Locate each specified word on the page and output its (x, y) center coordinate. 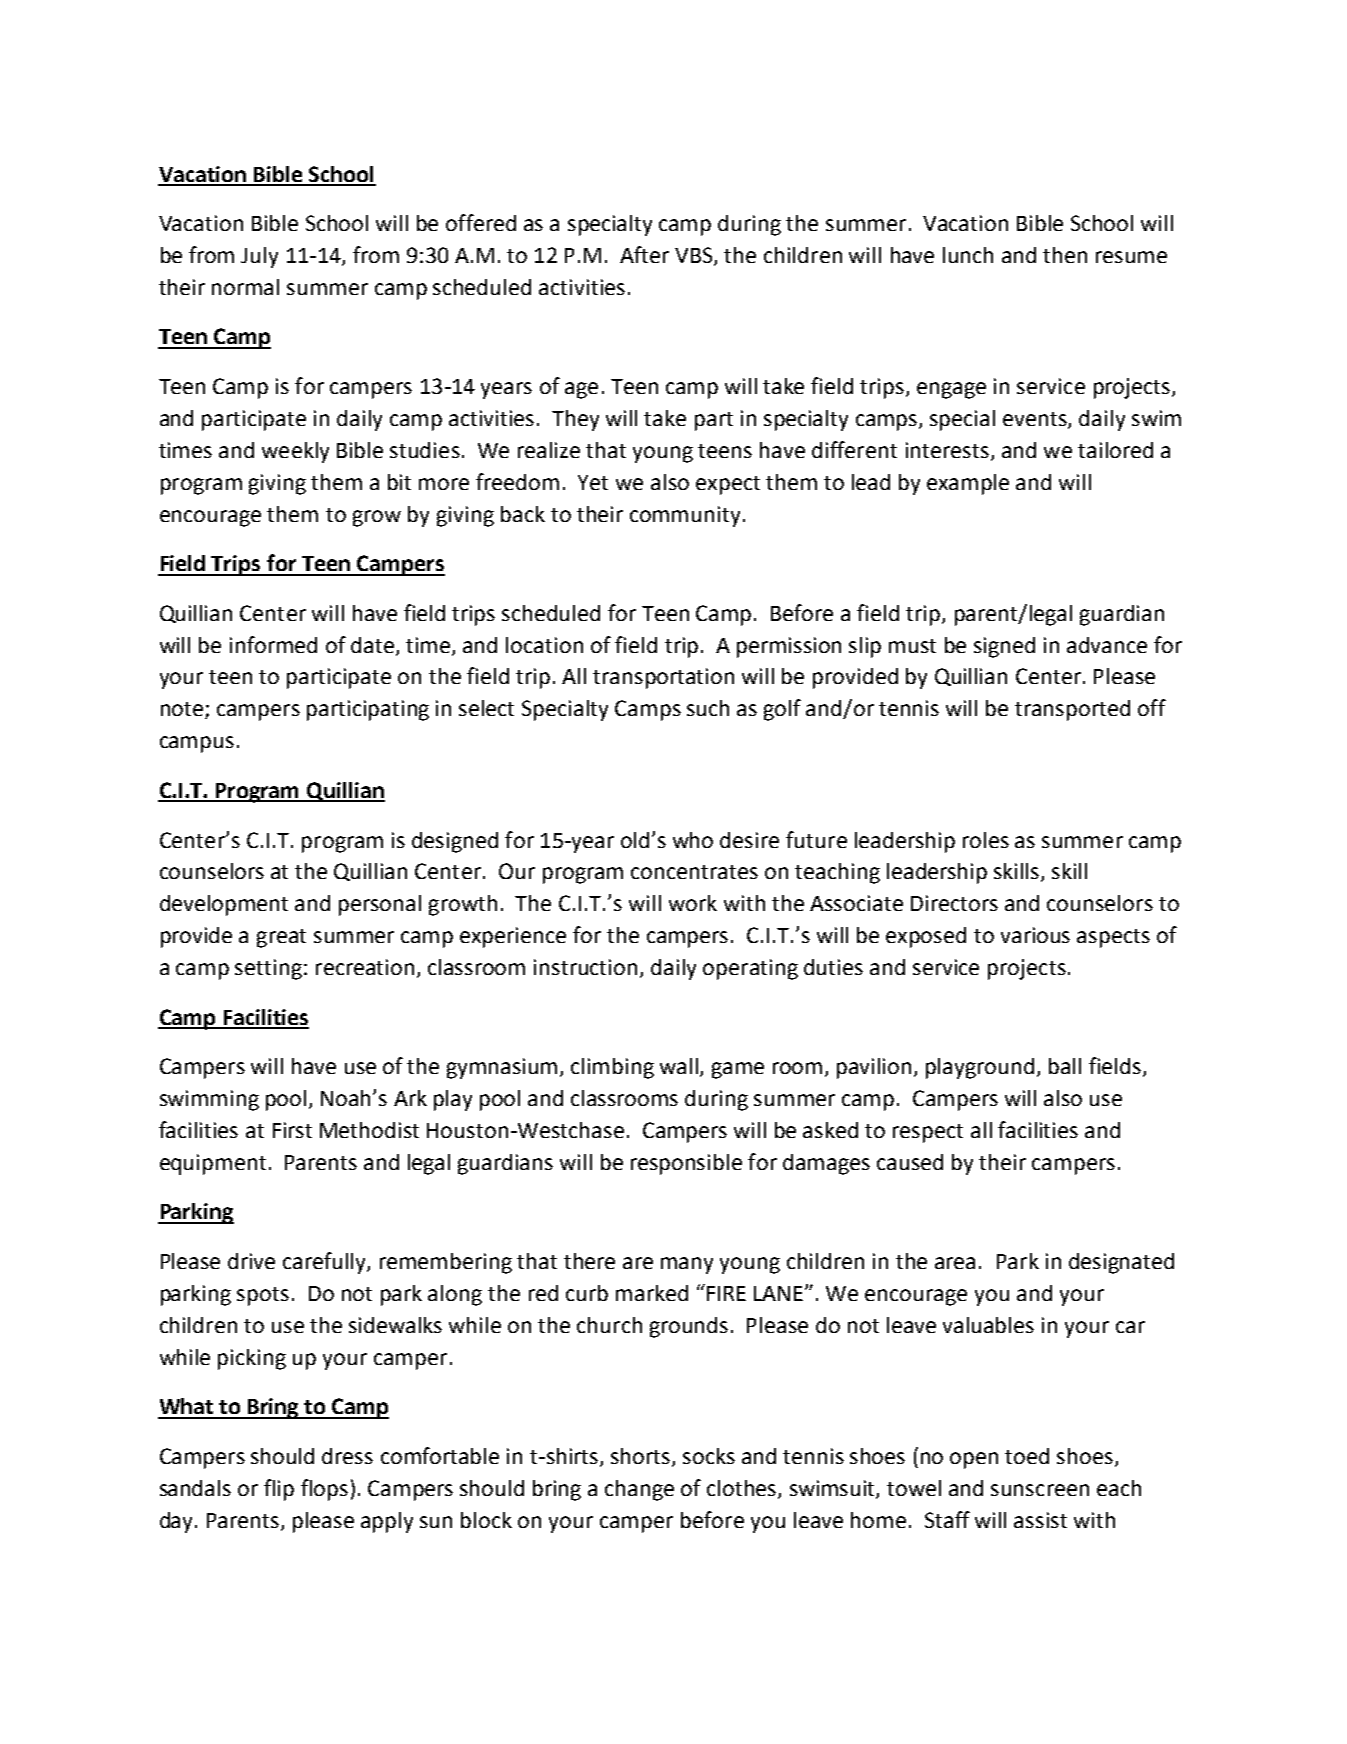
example (968, 484)
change (639, 1490)
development (224, 905)
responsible (686, 1164)
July (259, 257)
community (685, 516)
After (644, 254)
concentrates (694, 872)
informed (273, 644)
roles (986, 840)
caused (910, 1162)
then (1065, 255)
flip (279, 1490)
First (292, 1130)
